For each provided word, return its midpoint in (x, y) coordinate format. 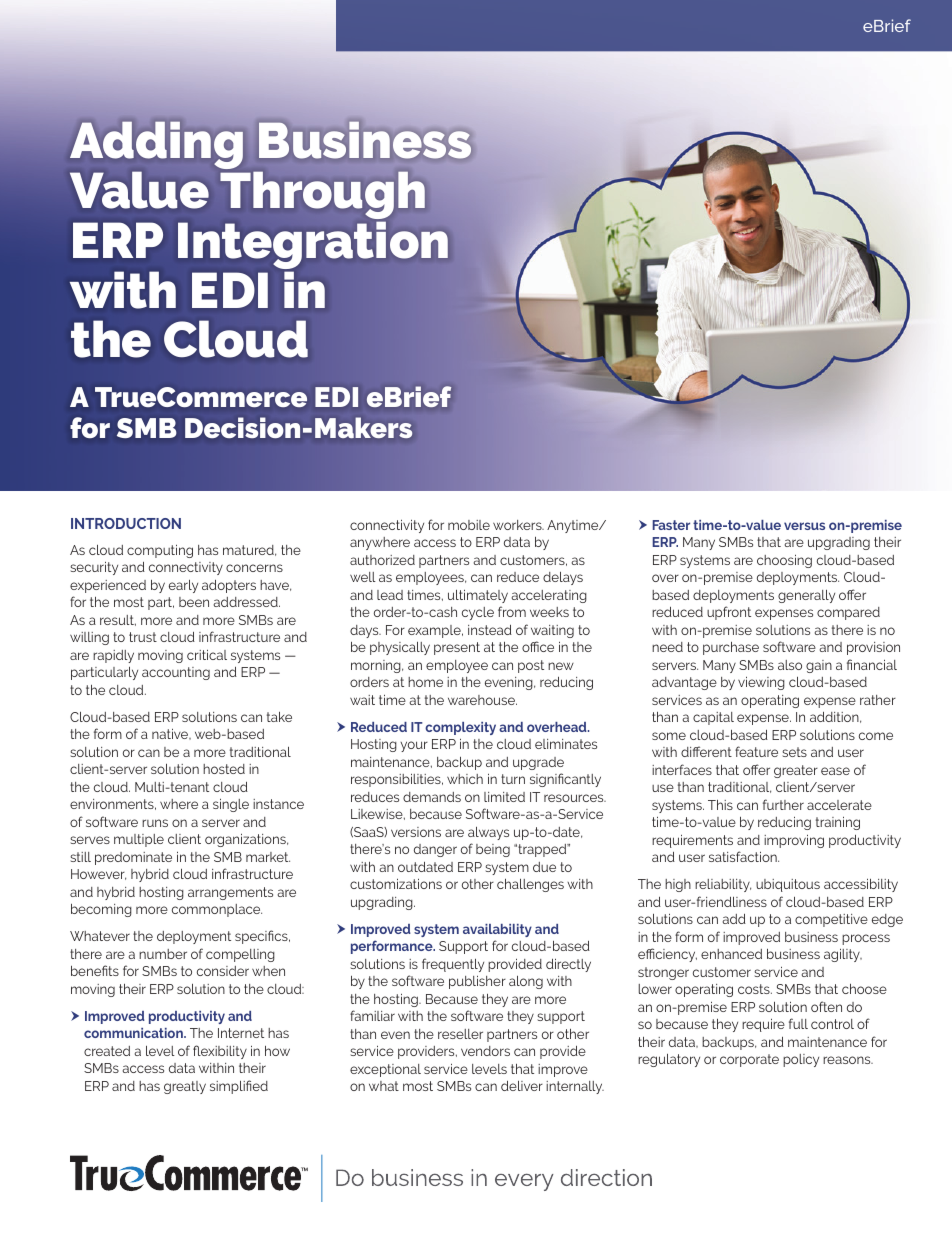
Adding (156, 145)
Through (323, 195)
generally (806, 596)
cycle (478, 613)
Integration (313, 245)
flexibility (220, 1052)
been (194, 602)
